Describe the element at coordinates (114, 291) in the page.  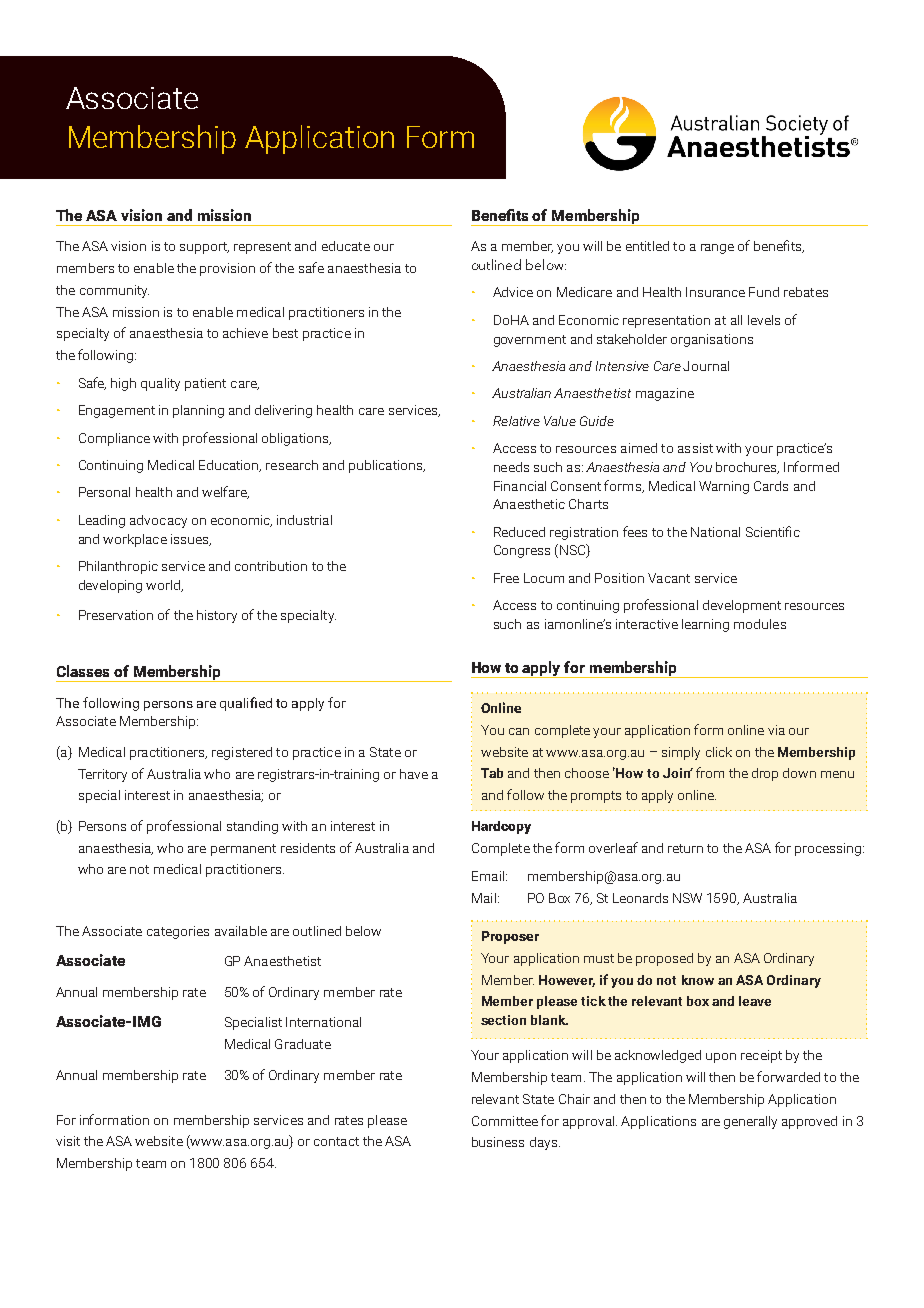
I see `community` at that location.
